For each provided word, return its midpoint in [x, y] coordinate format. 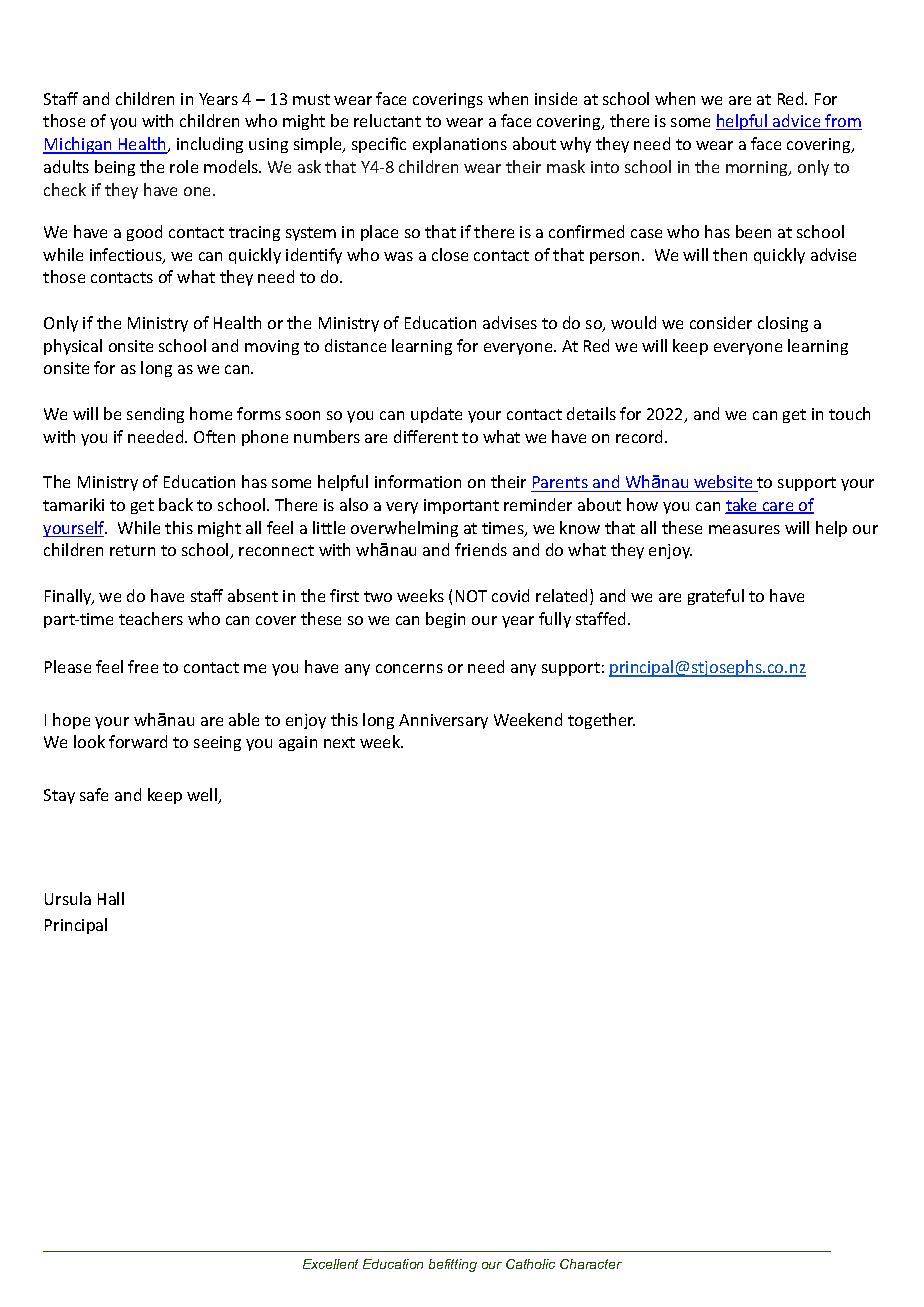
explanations [460, 145]
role [184, 166]
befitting [453, 1265]
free [143, 666]
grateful [716, 597]
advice [797, 122]
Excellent [330, 1264]
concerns [409, 668]
